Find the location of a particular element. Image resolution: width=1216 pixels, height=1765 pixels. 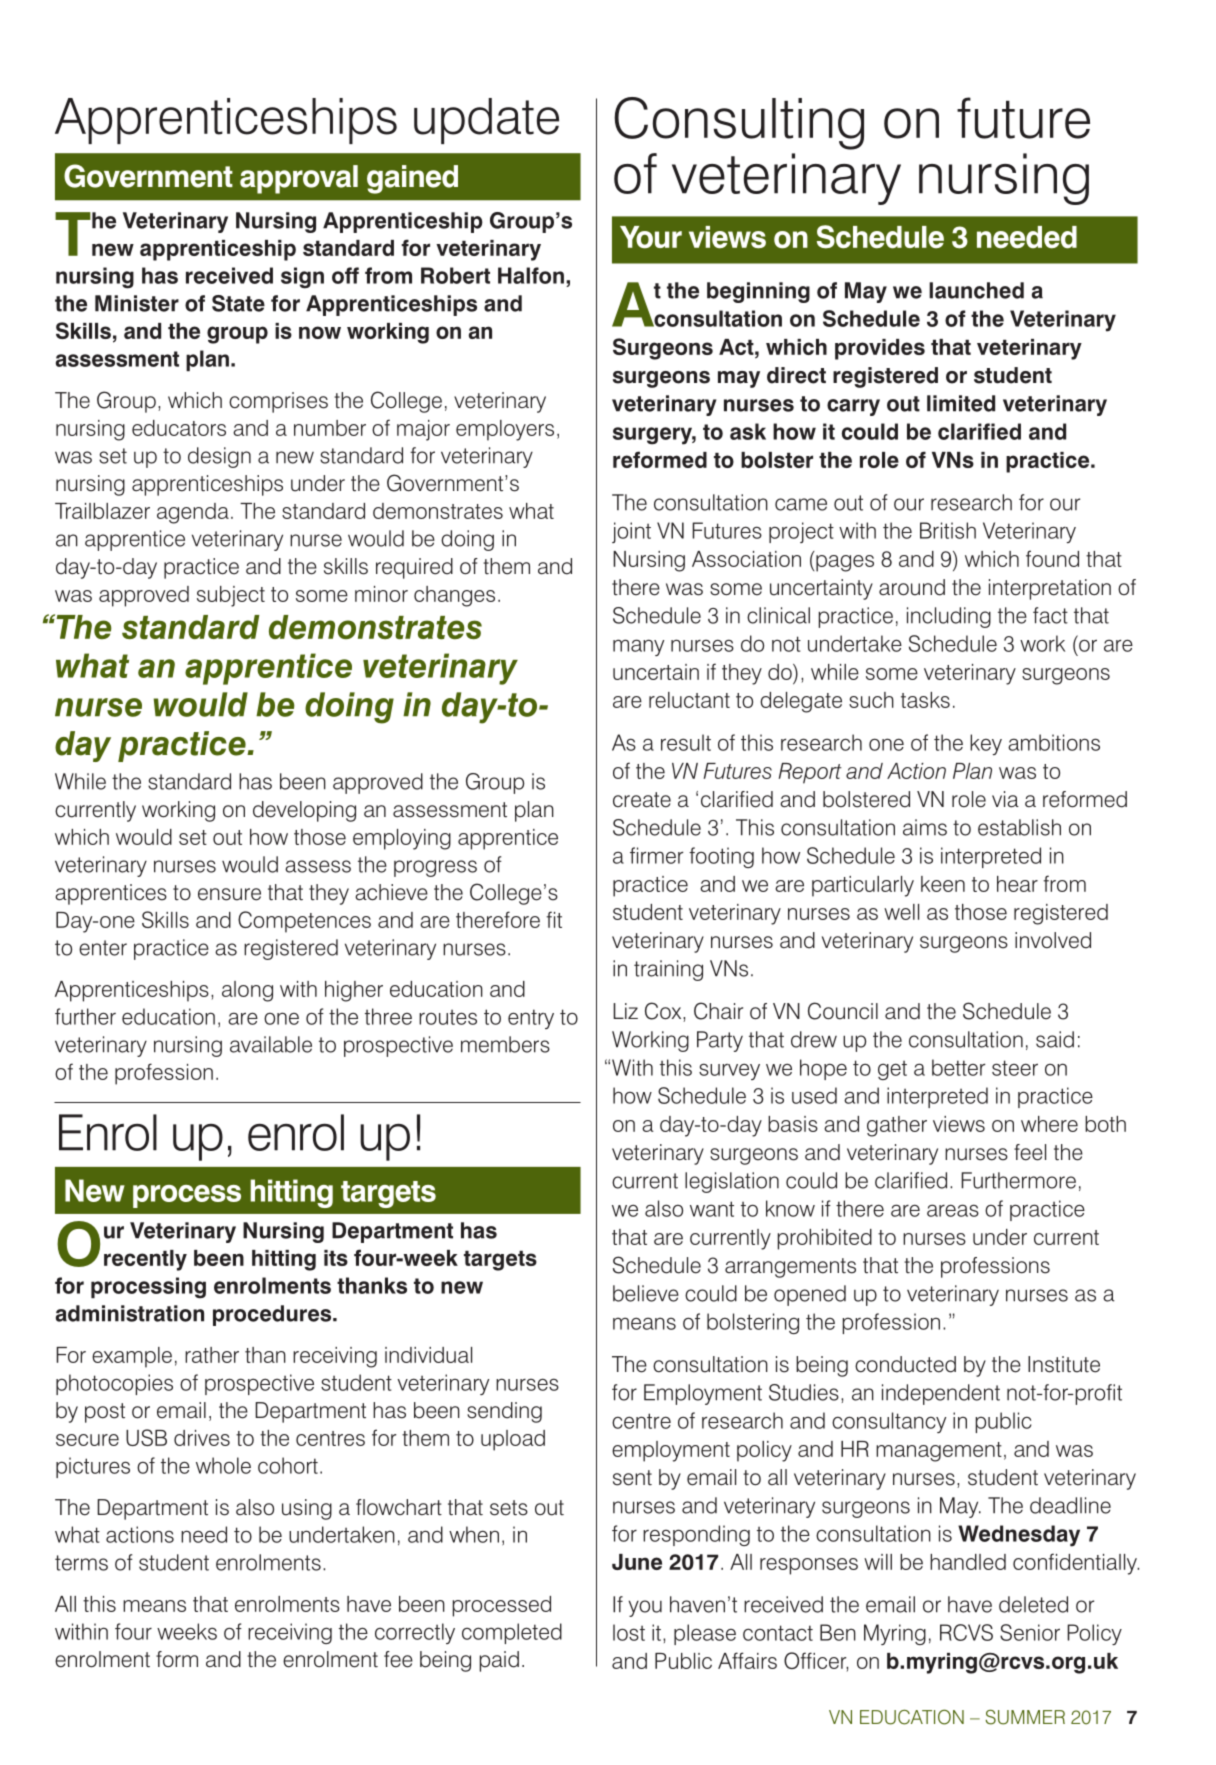

hear is located at coordinates (1017, 884).
